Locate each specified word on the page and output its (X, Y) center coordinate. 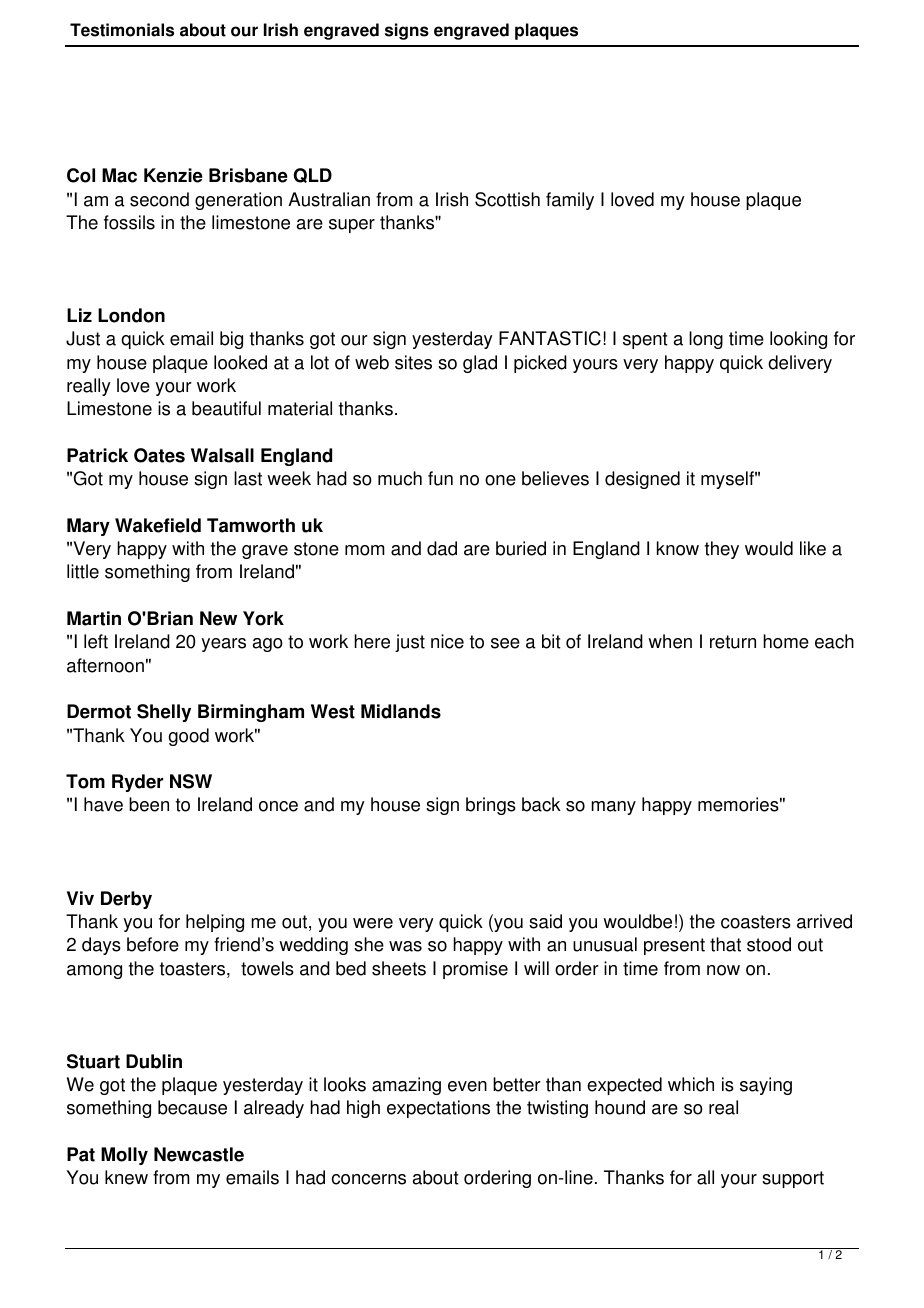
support (793, 1179)
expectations (438, 1109)
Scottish (507, 199)
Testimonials (122, 30)
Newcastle (199, 1154)
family (570, 201)
